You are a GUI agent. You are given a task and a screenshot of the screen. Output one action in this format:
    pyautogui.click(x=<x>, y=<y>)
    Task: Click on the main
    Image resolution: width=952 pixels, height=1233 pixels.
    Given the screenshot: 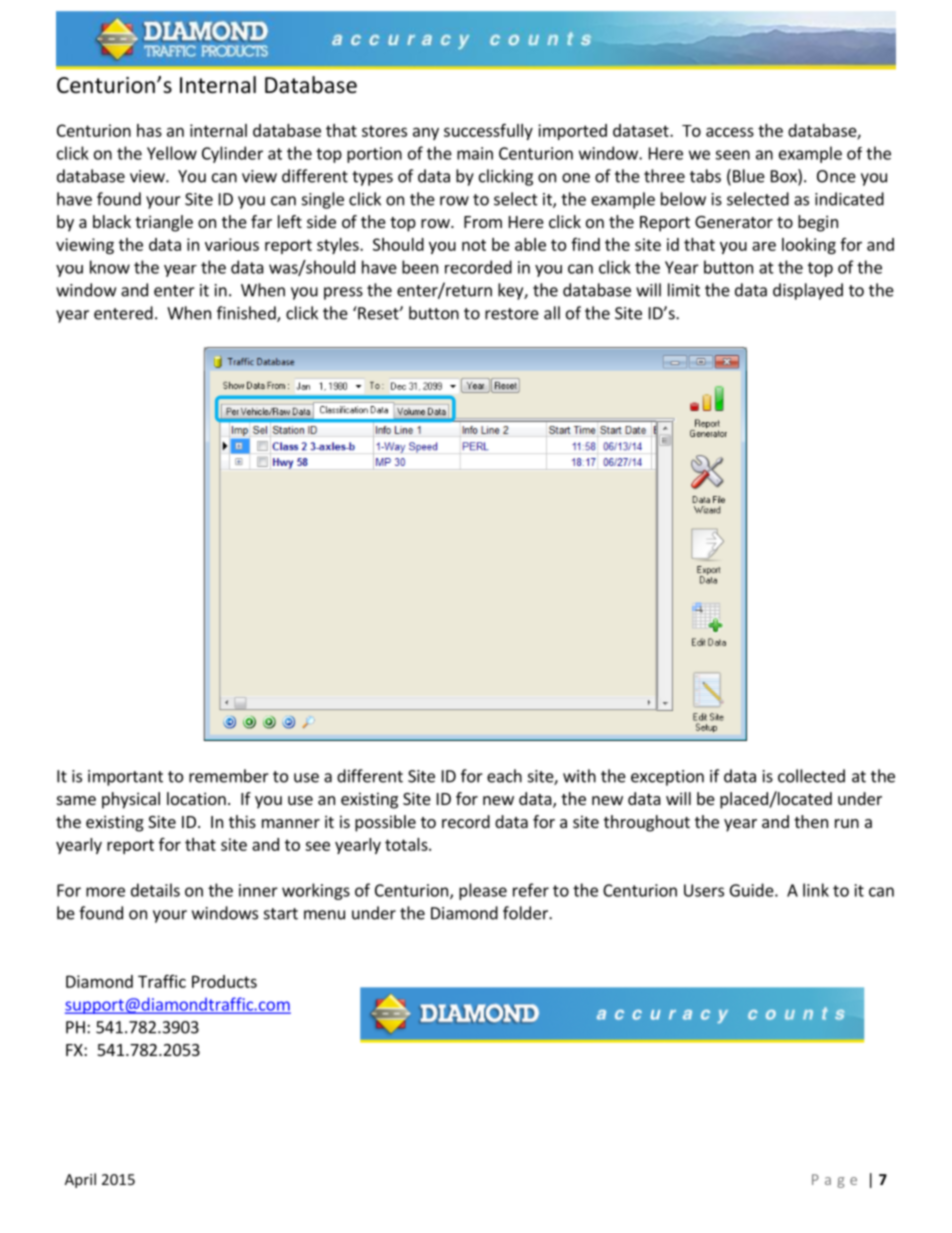 What is the action you would take?
    pyautogui.click(x=475, y=153)
